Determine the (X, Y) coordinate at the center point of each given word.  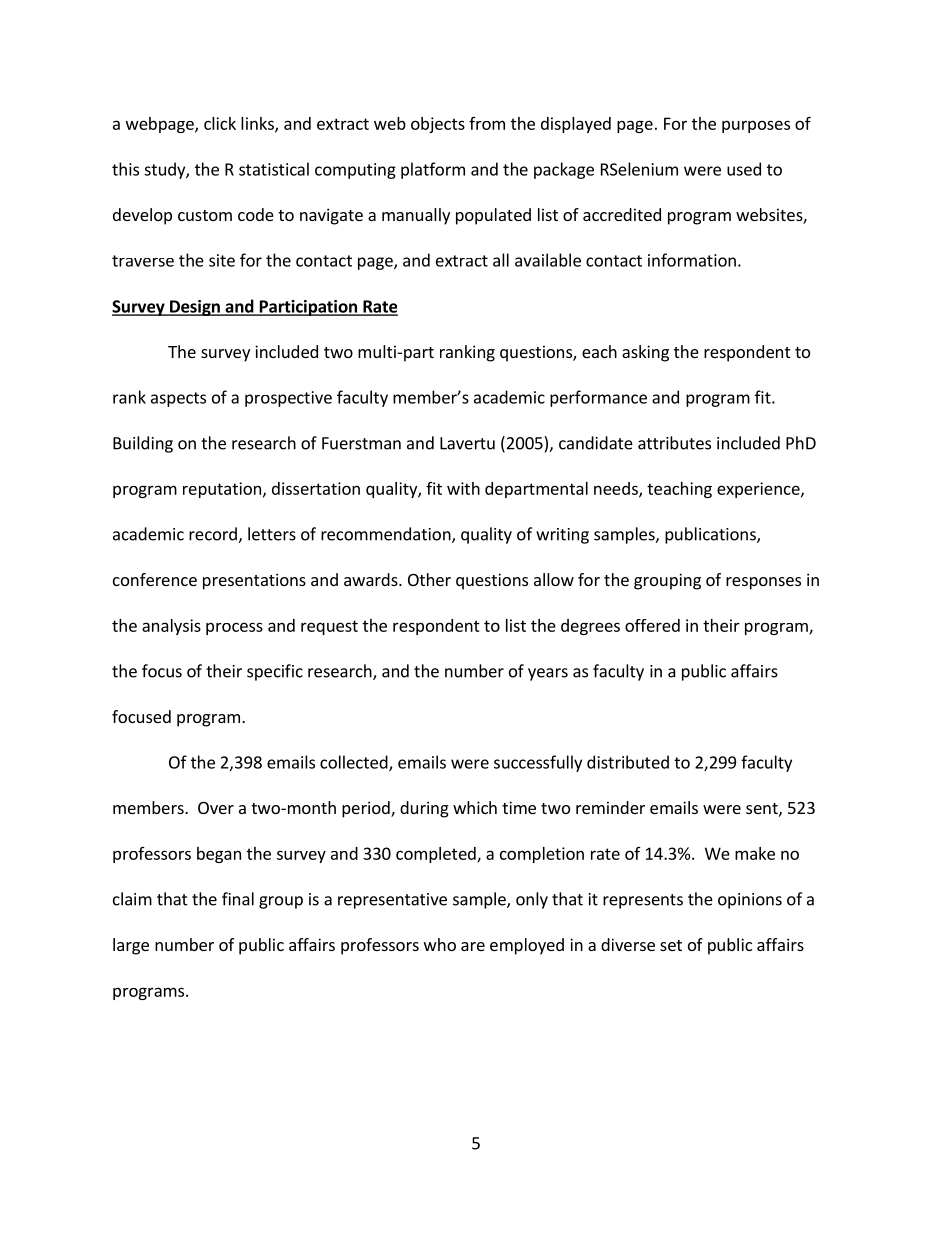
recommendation (387, 535)
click (220, 123)
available (548, 260)
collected (355, 763)
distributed (628, 762)
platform (433, 170)
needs (617, 489)
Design (195, 308)
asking (645, 353)
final (238, 899)
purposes (756, 126)
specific (275, 672)
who (440, 944)
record (214, 535)
